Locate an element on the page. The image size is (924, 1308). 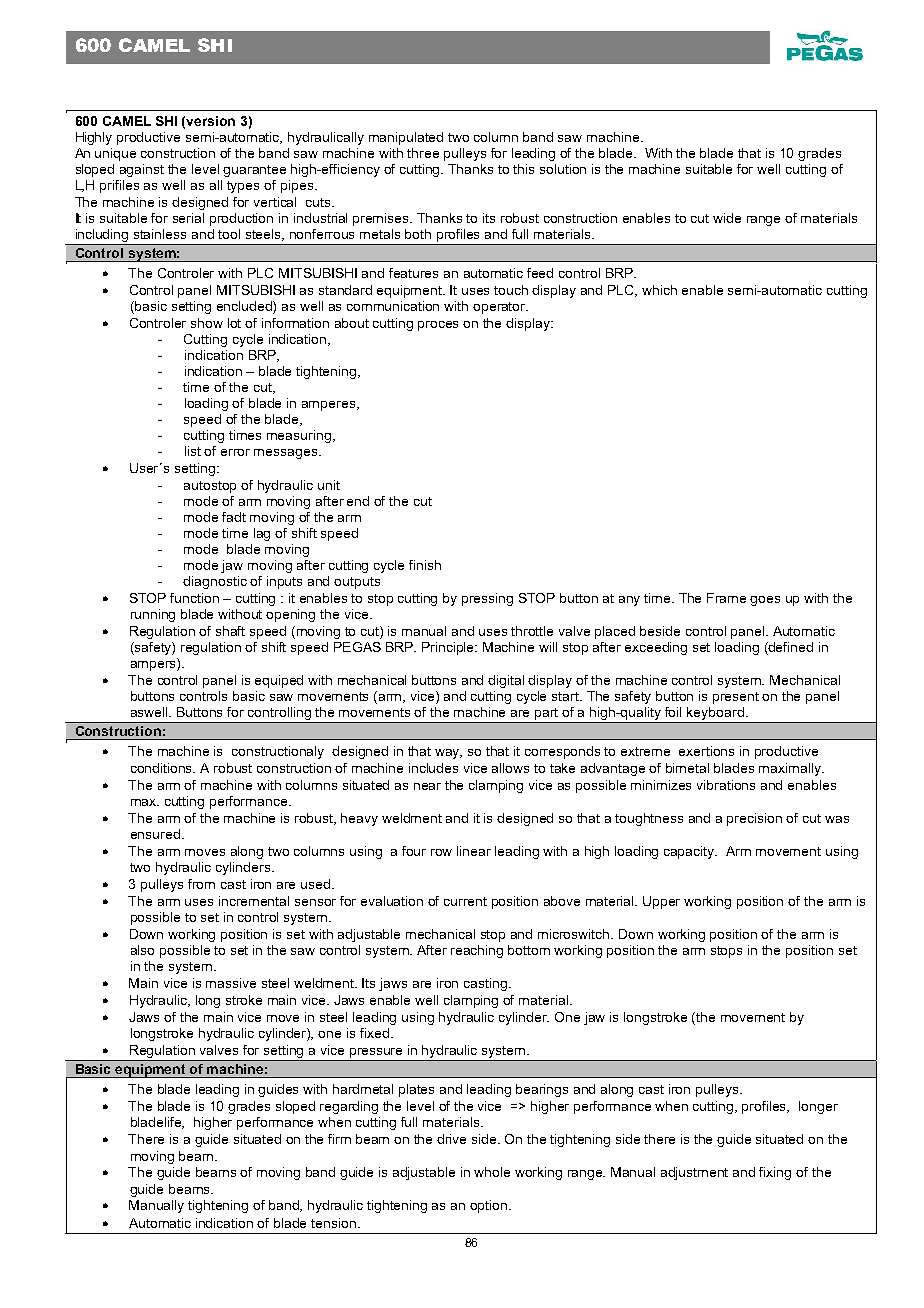
version is located at coordinates (210, 121).
